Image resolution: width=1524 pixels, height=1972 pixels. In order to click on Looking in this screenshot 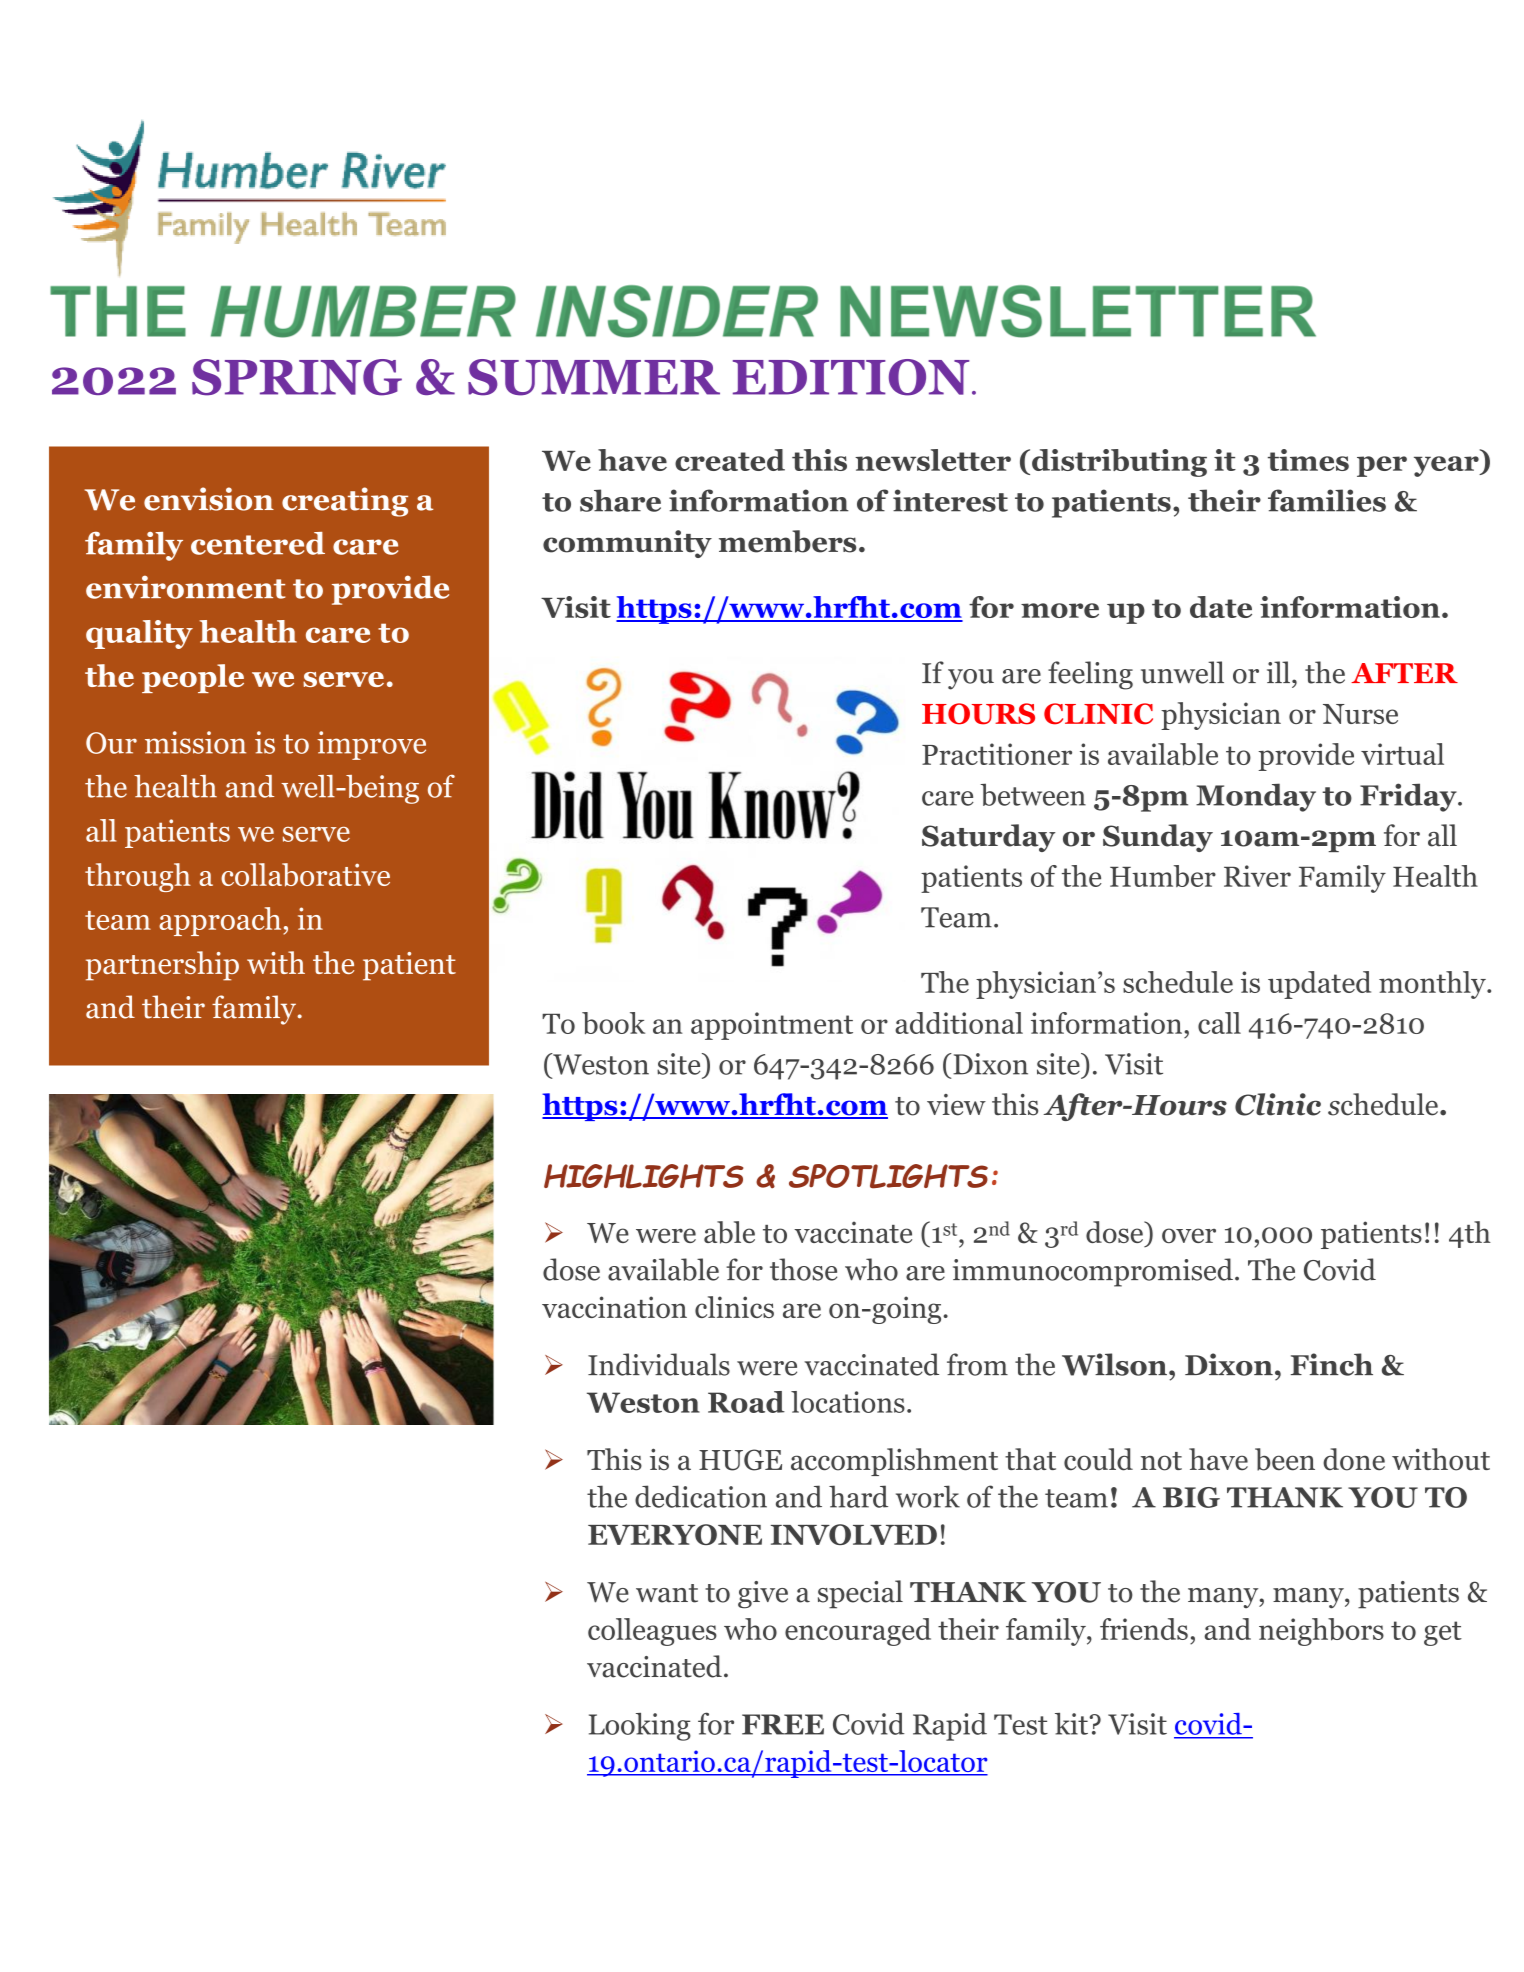, I will do `click(640, 1727)`.
